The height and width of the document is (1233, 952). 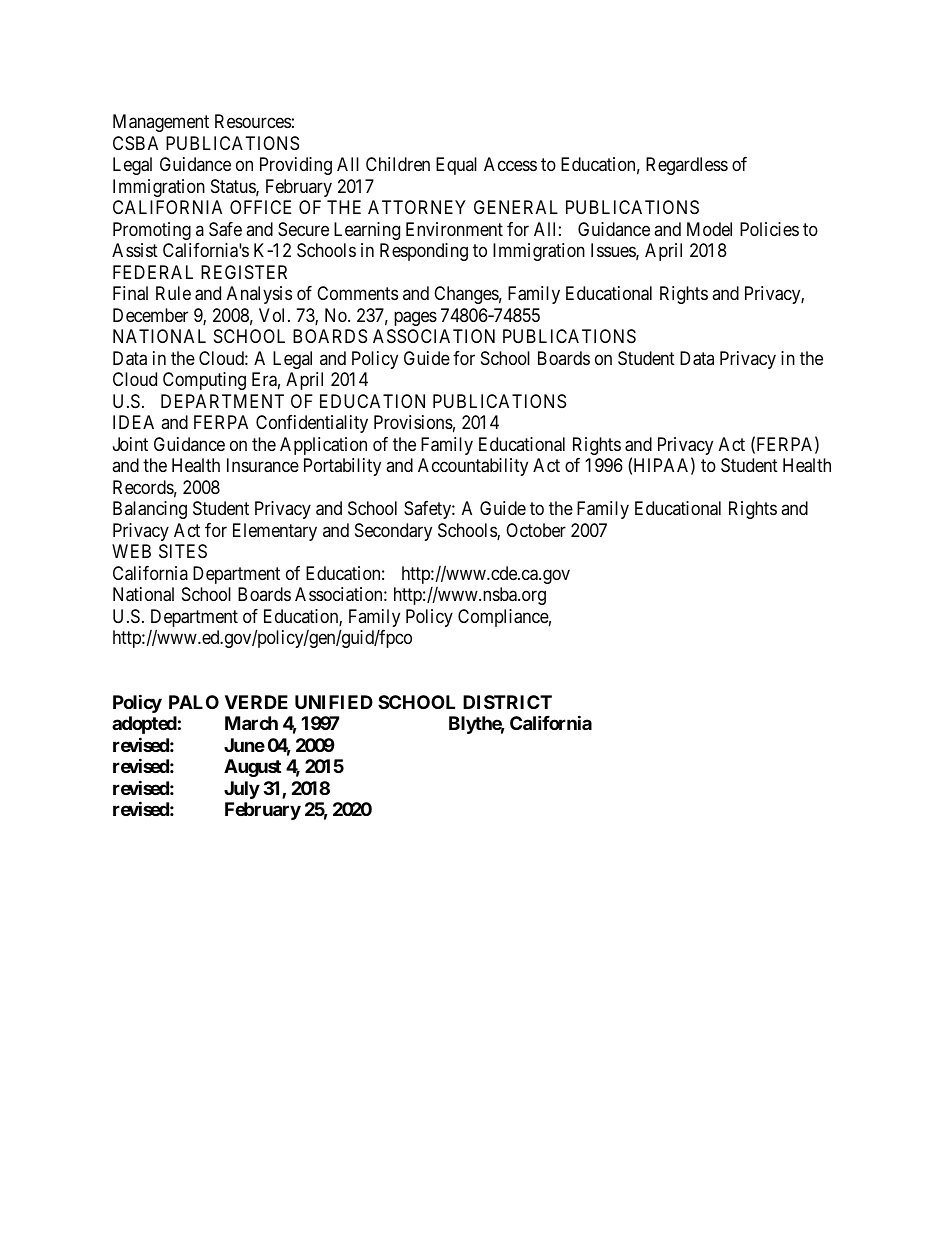 What do you see at coordinates (183, 551) in the document?
I see `SITES` at bounding box center [183, 551].
